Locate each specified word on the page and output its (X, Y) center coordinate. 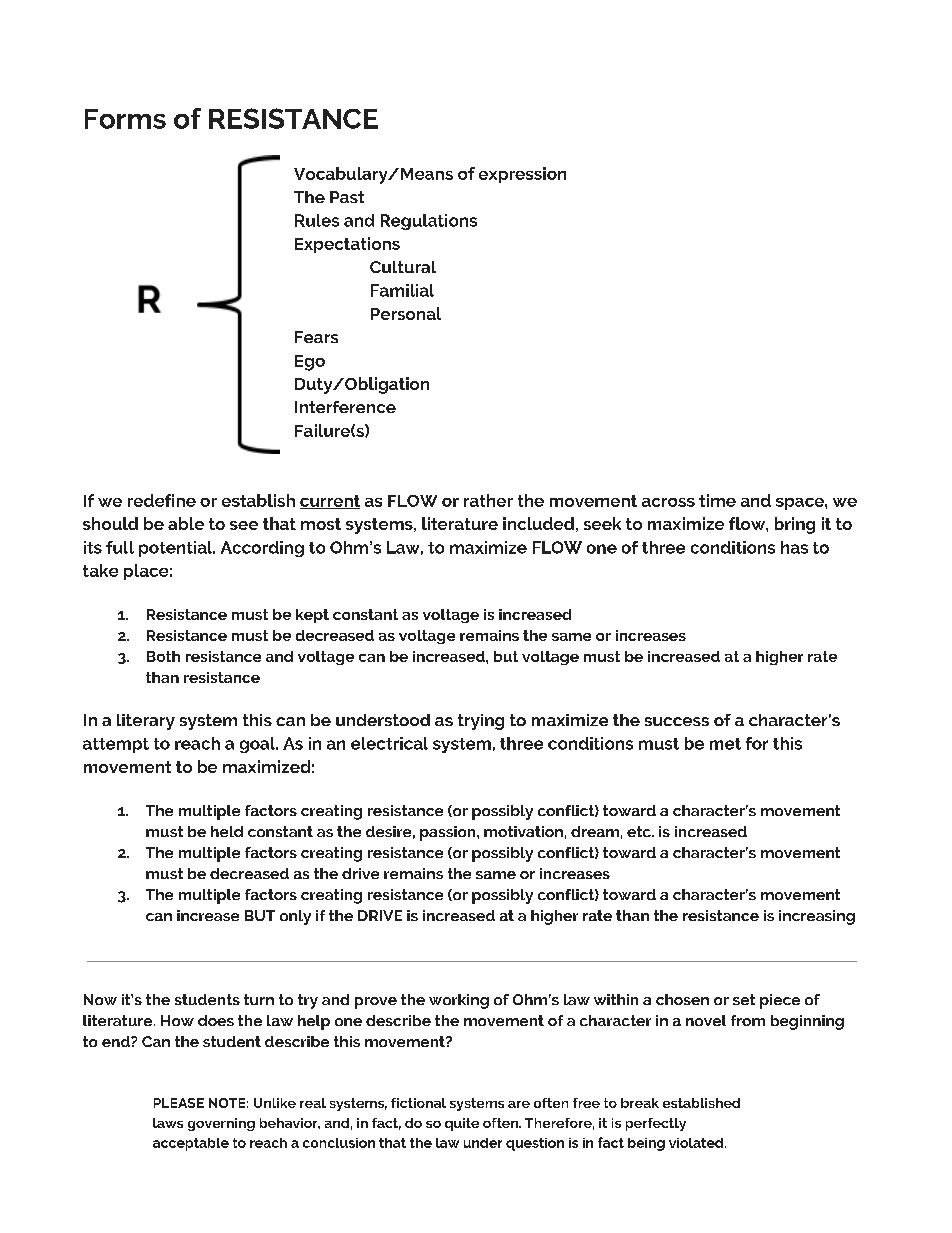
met (725, 744)
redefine (162, 500)
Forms (125, 119)
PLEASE (179, 1103)
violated (697, 1143)
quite (462, 1124)
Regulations (429, 222)
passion (449, 833)
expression (522, 175)
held (227, 831)
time (717, 500)
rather (488, 500)
